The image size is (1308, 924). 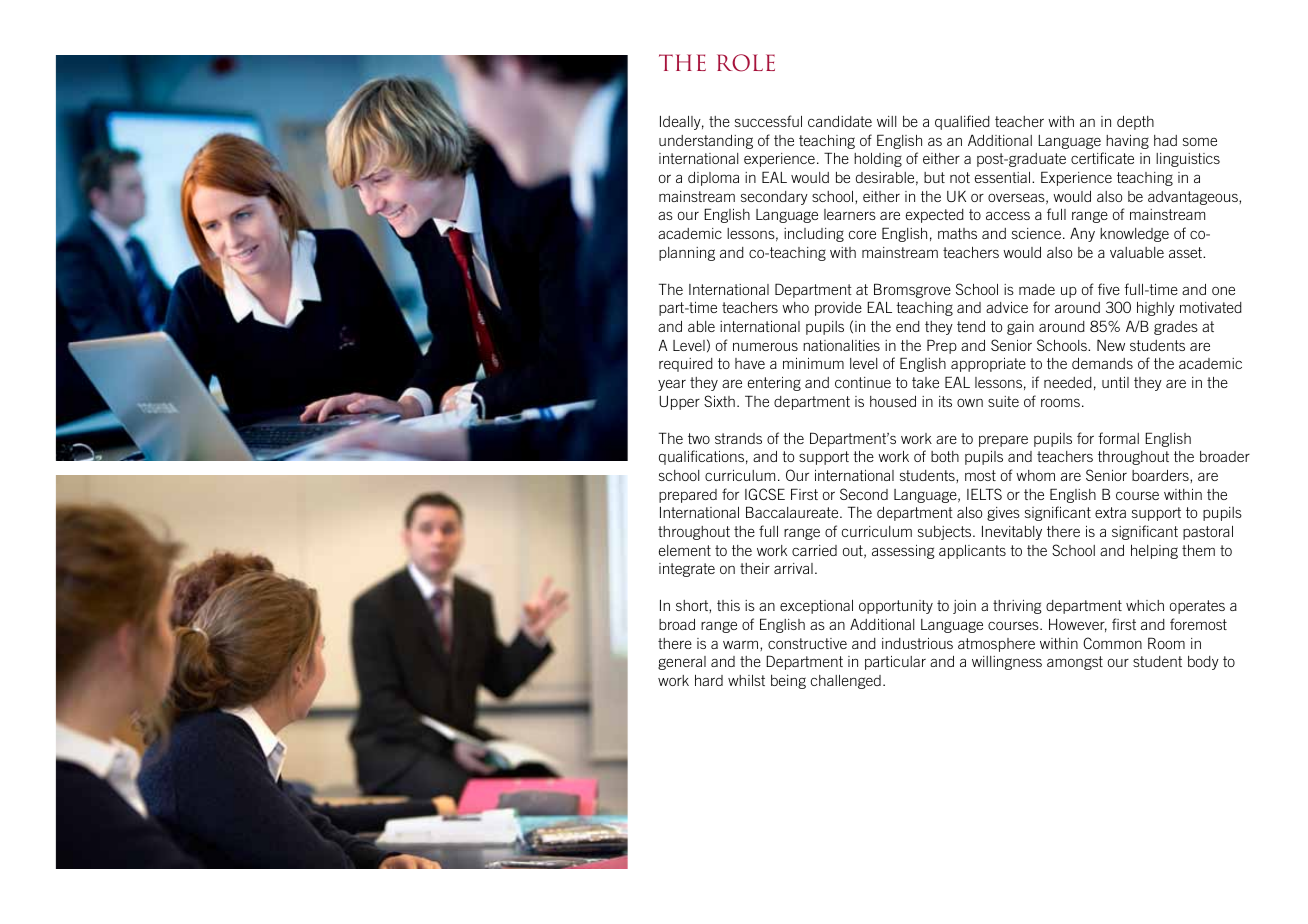 What do you see at coordinates (746, 680) in the image?
I see `whilst` at bounding box center [746, 680].
